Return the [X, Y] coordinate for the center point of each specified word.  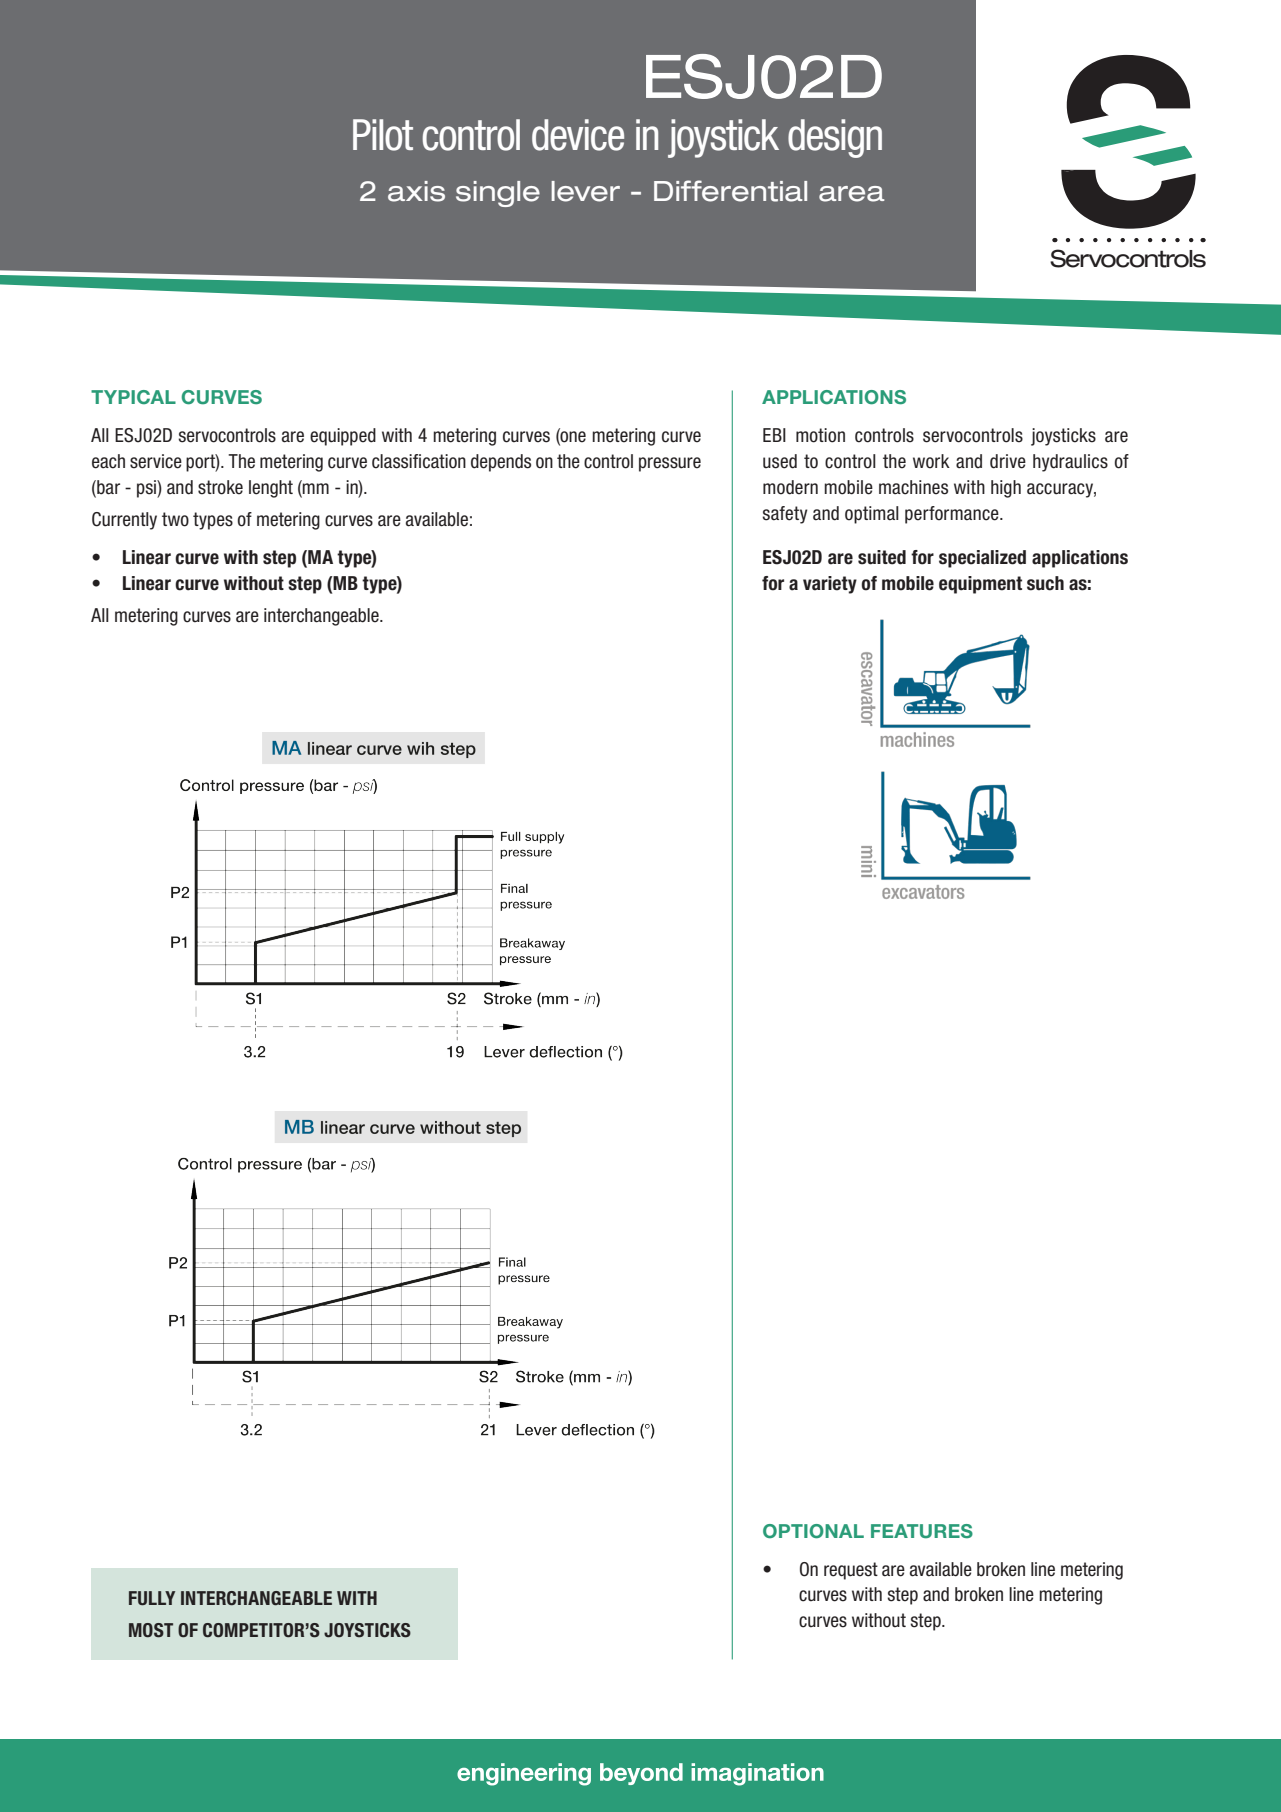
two [175, 519]
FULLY [152, 1598]
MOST [151, 1630]
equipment [980, 585]
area [851, 194]
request [851, 1571]
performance [953, 515]
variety [830, 585]
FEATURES [922, 1531]
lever [585, 191]
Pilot [383, 135]
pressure [670, 464]
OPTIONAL [813, 1531]
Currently [124, 521]
